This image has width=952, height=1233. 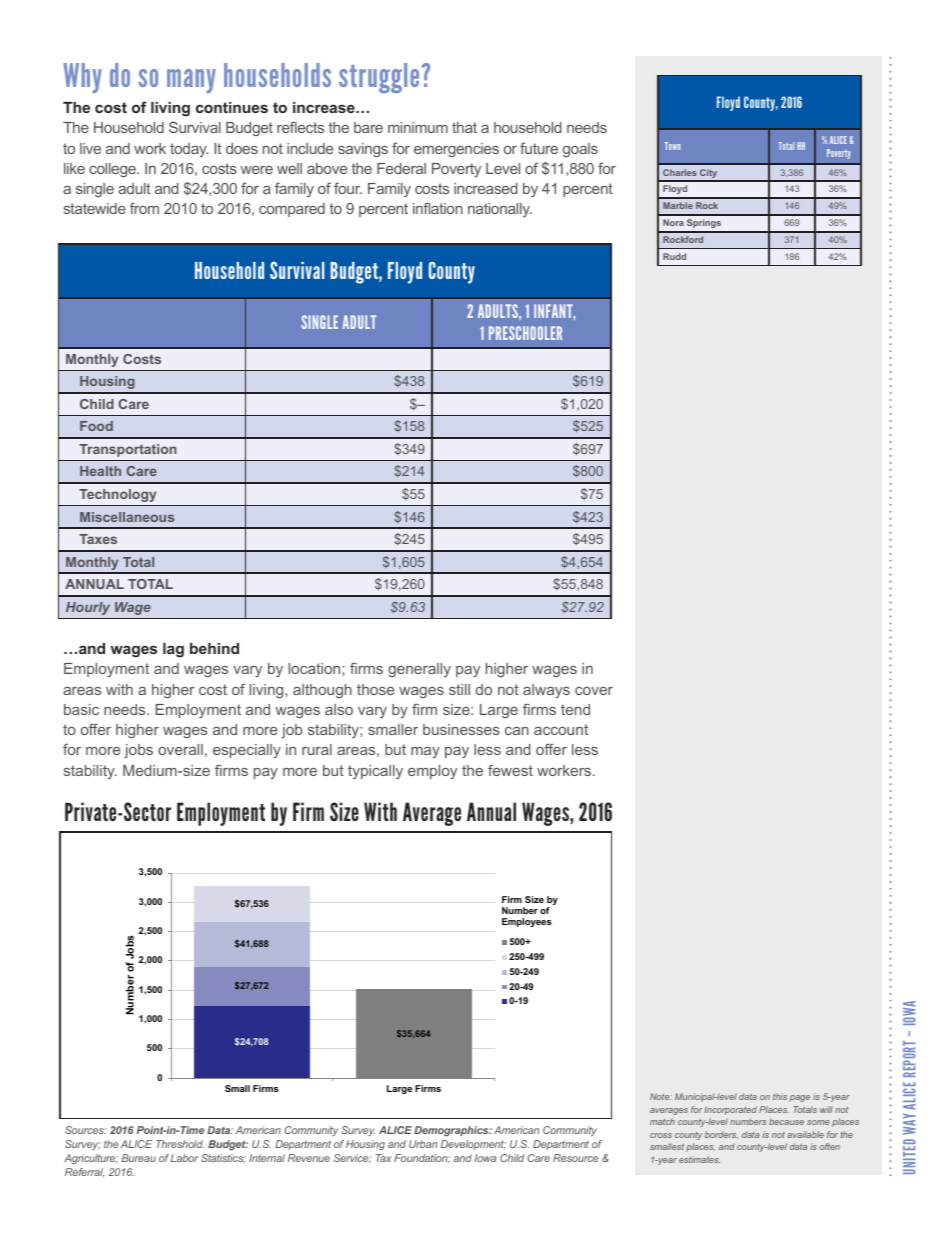 What do you see at coordinates (473, 1145) in the image?
I see `Development` at bounding box center [473, 1145].
